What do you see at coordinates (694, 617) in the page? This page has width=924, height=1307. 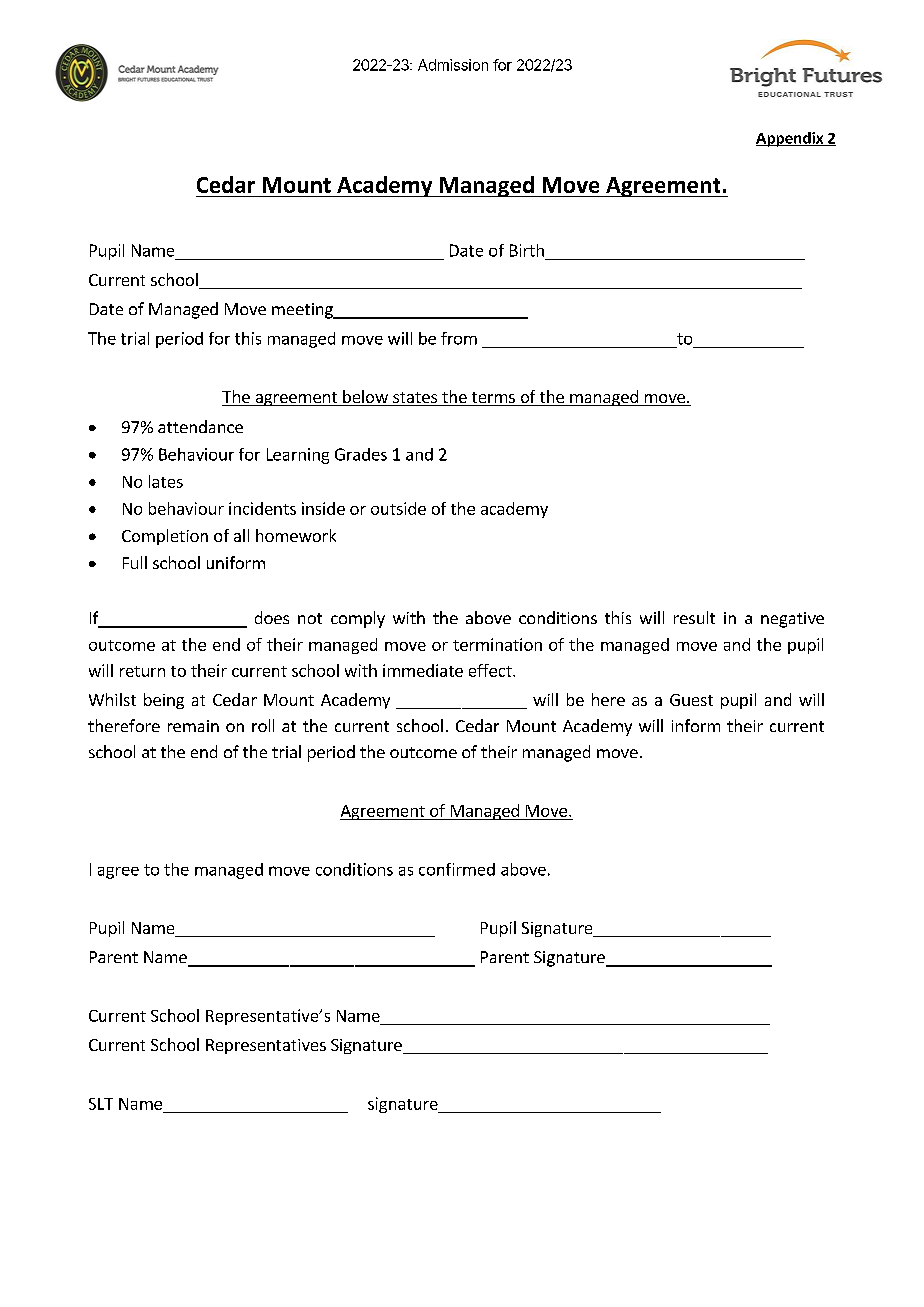 I see `result` at bounding box center [694, 617].
